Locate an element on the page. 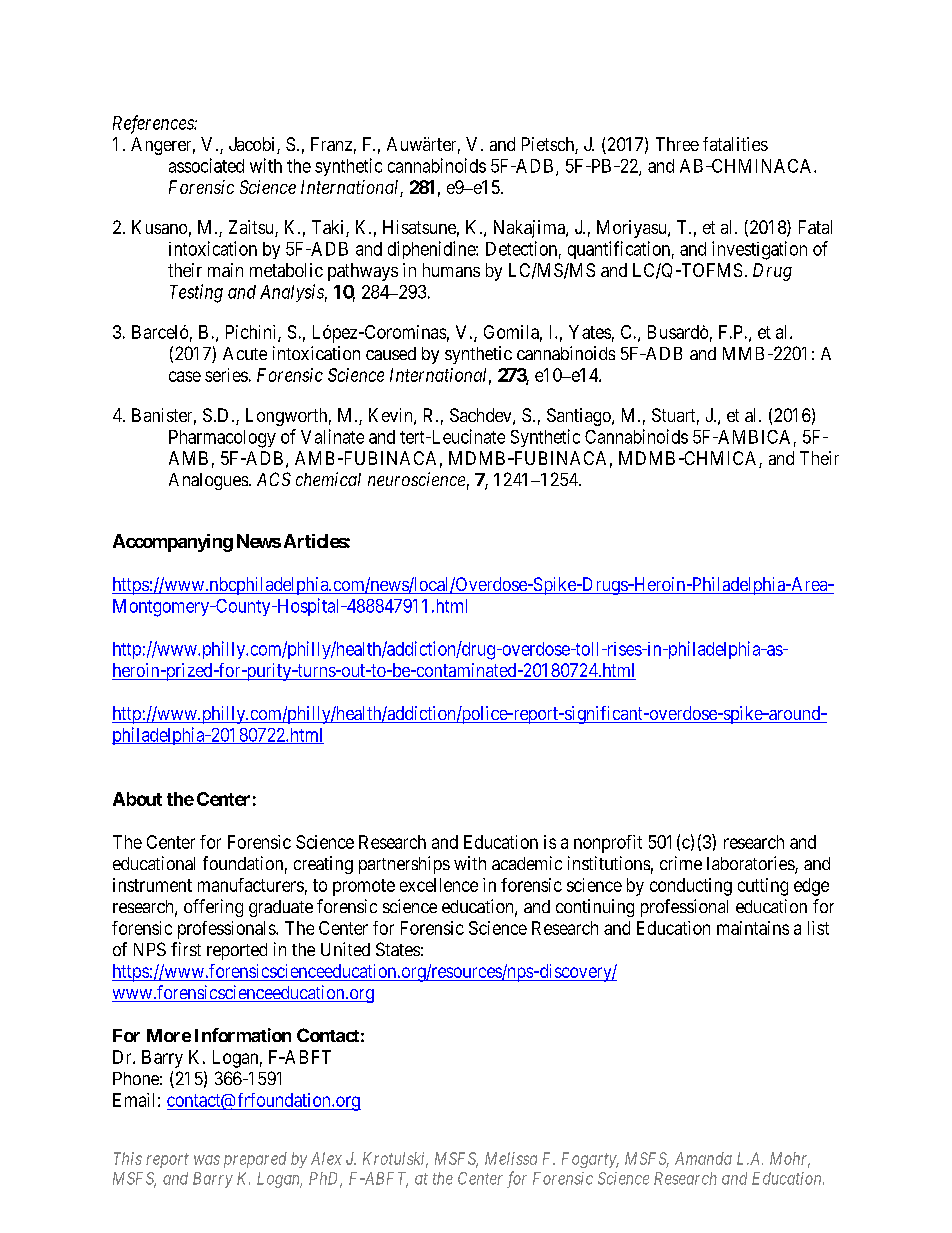 This document has height=1233, width=952. Nakajima is located at coordinates (530, 229).
